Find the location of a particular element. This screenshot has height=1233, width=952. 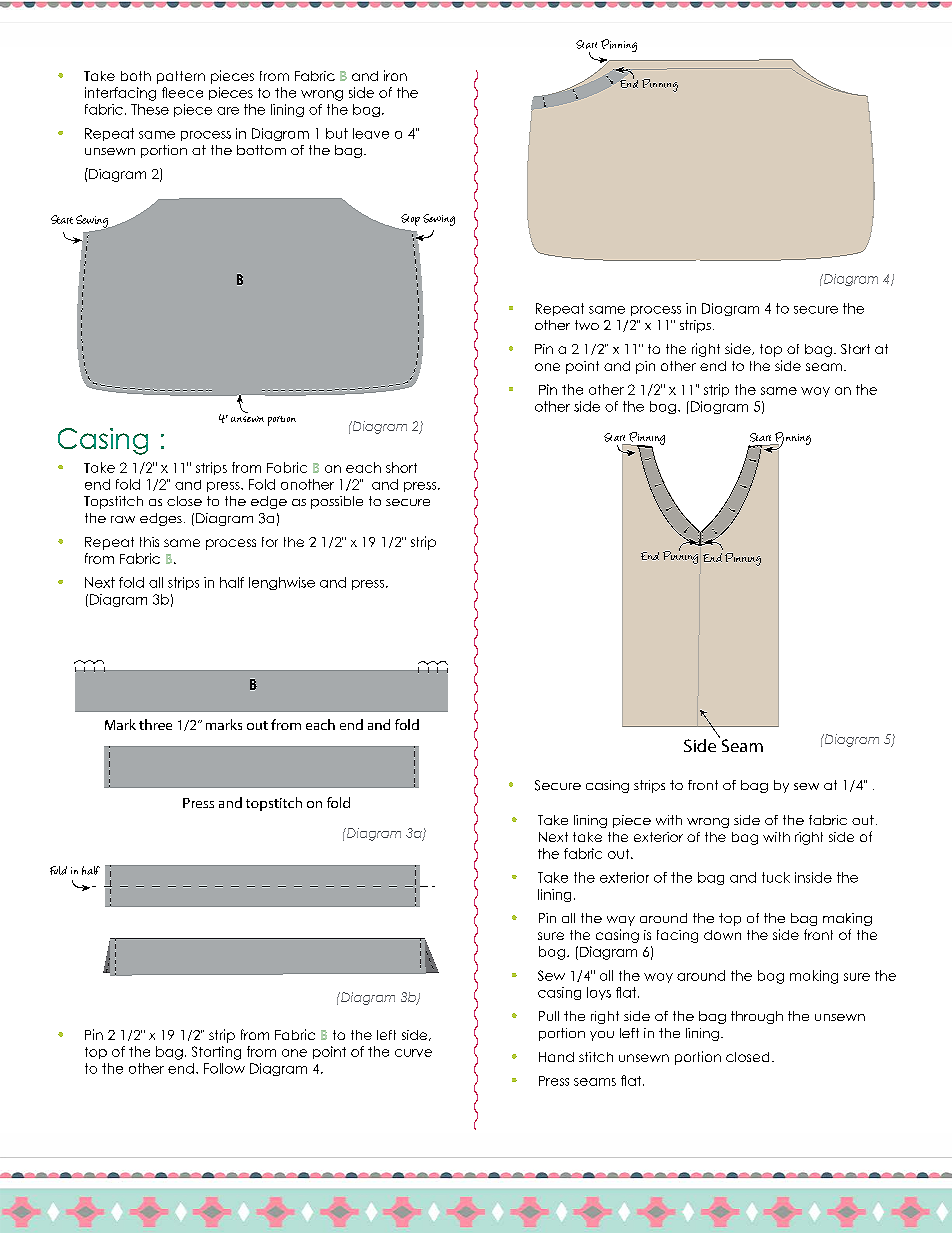

fleece is located at coordinates (182, 92).
